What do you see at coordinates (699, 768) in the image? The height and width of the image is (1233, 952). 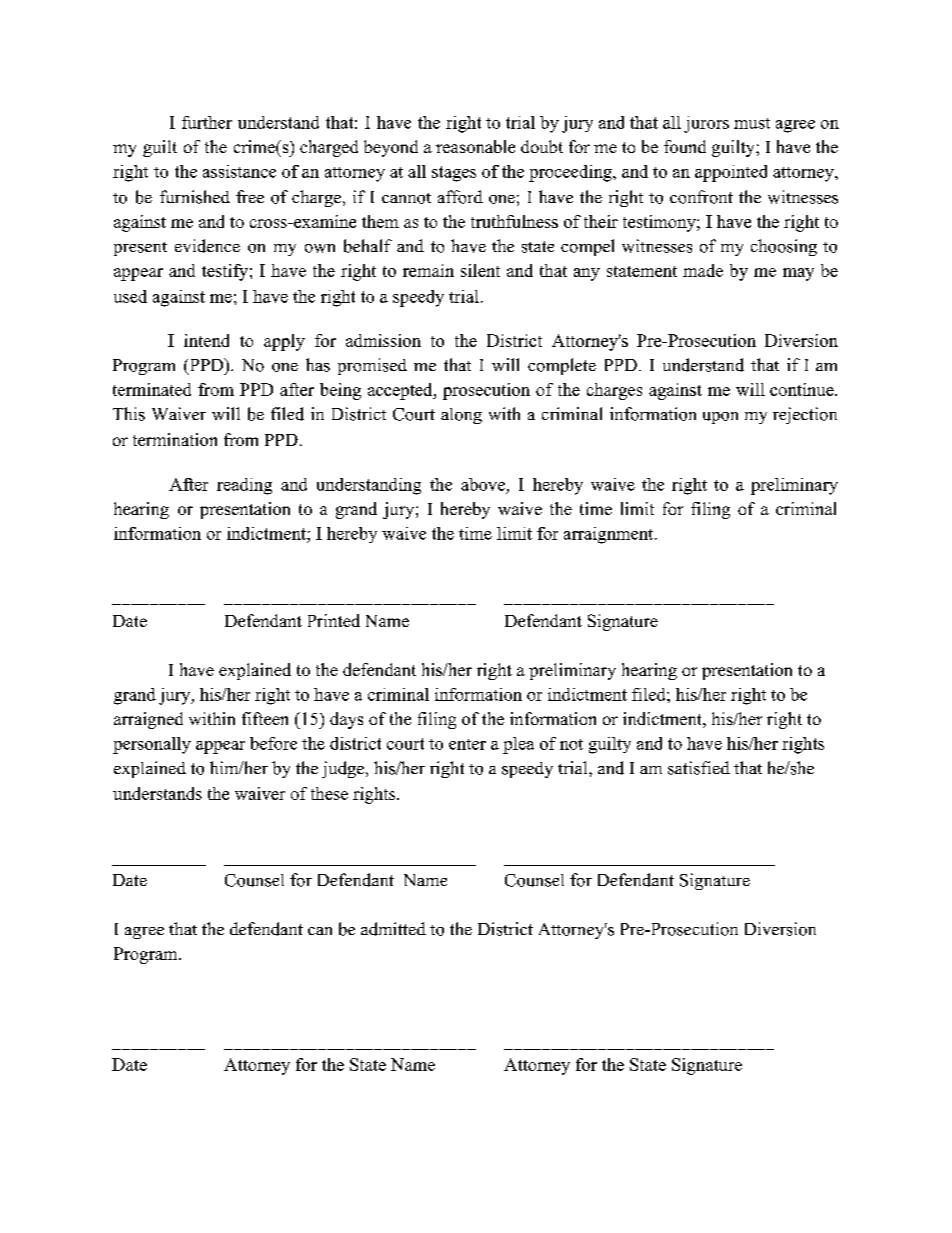 I see `satisfied` at bounding box center [699, 768].
